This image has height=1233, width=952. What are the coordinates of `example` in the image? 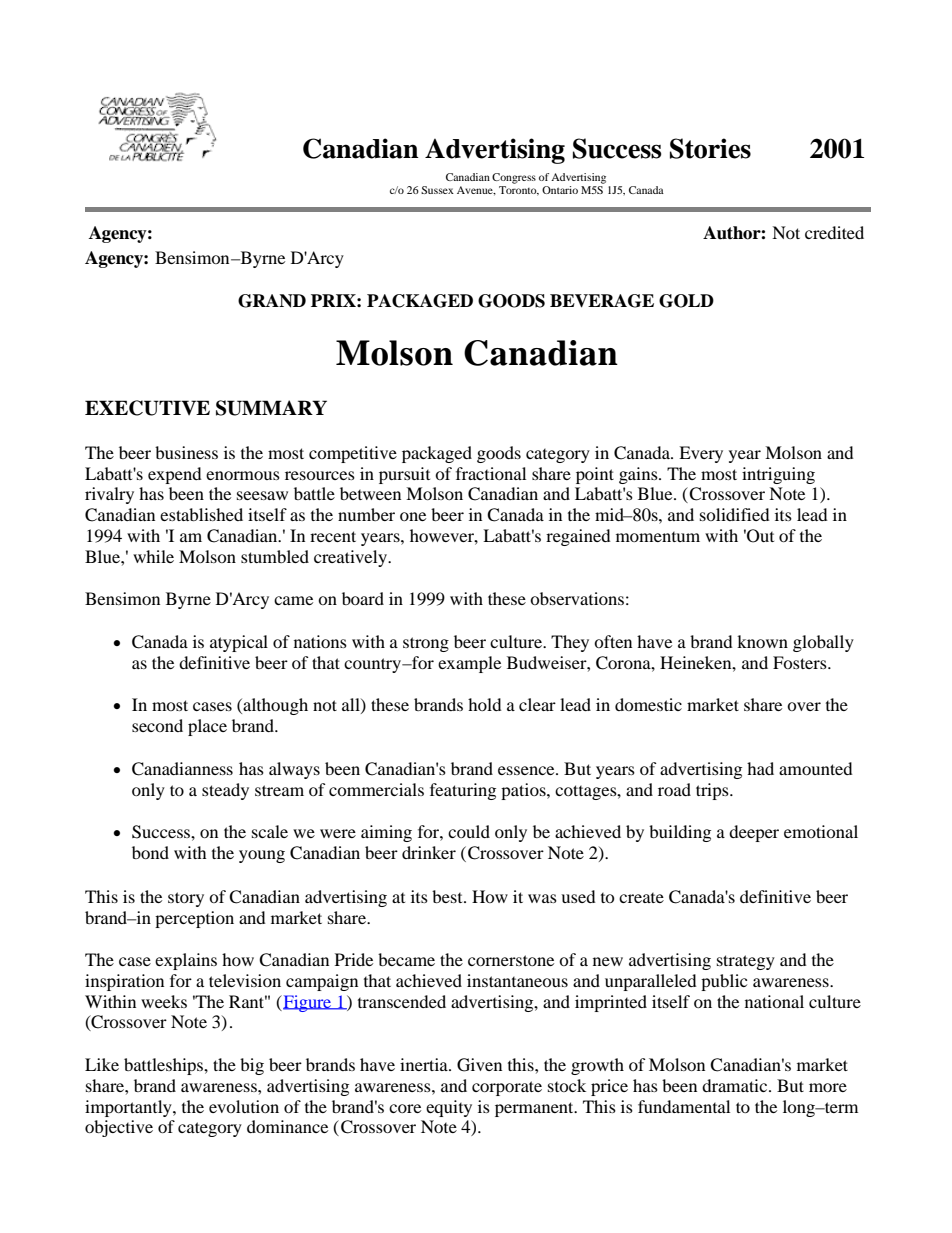 It's located at (469, 664).
